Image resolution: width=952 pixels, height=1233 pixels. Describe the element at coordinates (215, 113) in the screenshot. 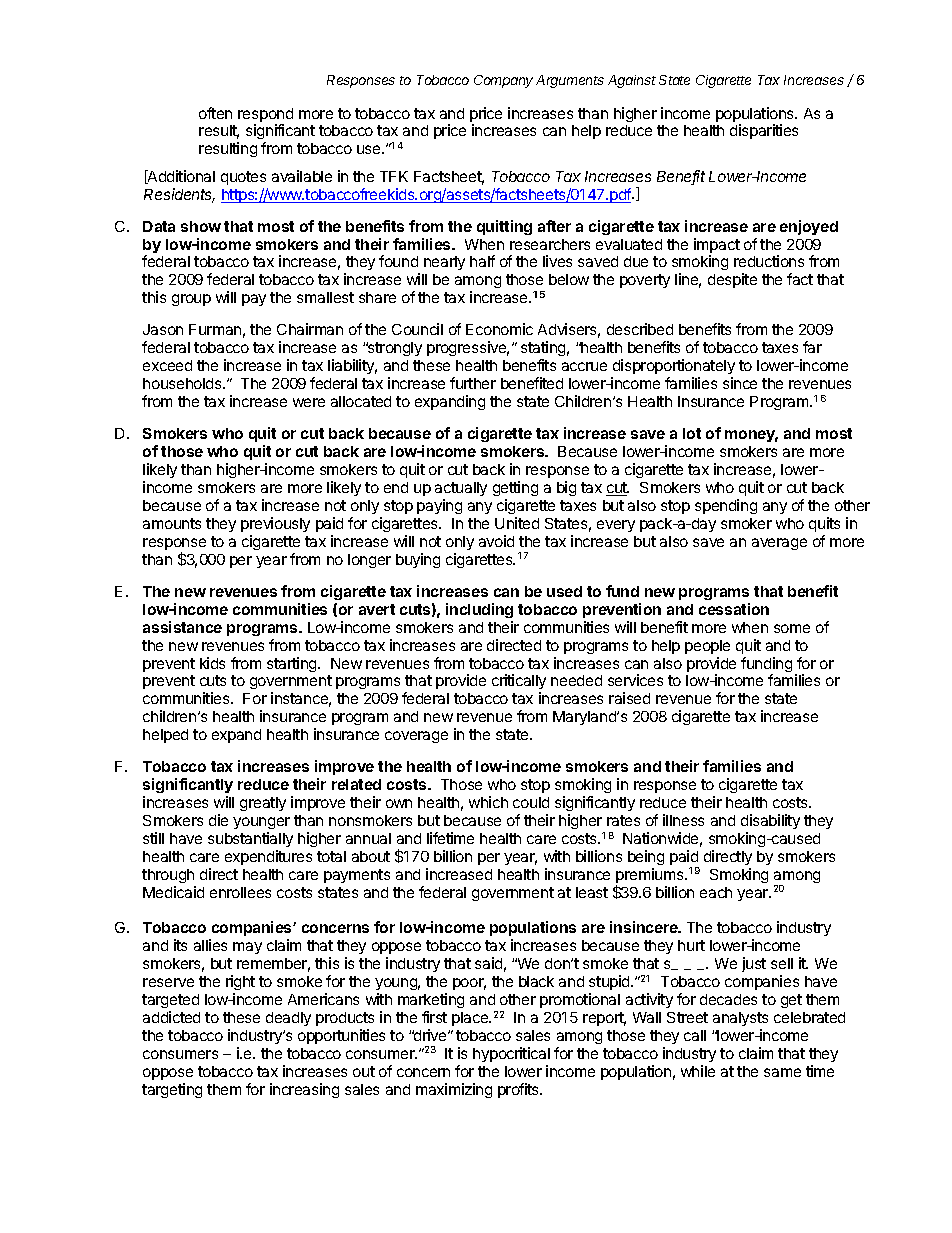

I see `often` at that location.
